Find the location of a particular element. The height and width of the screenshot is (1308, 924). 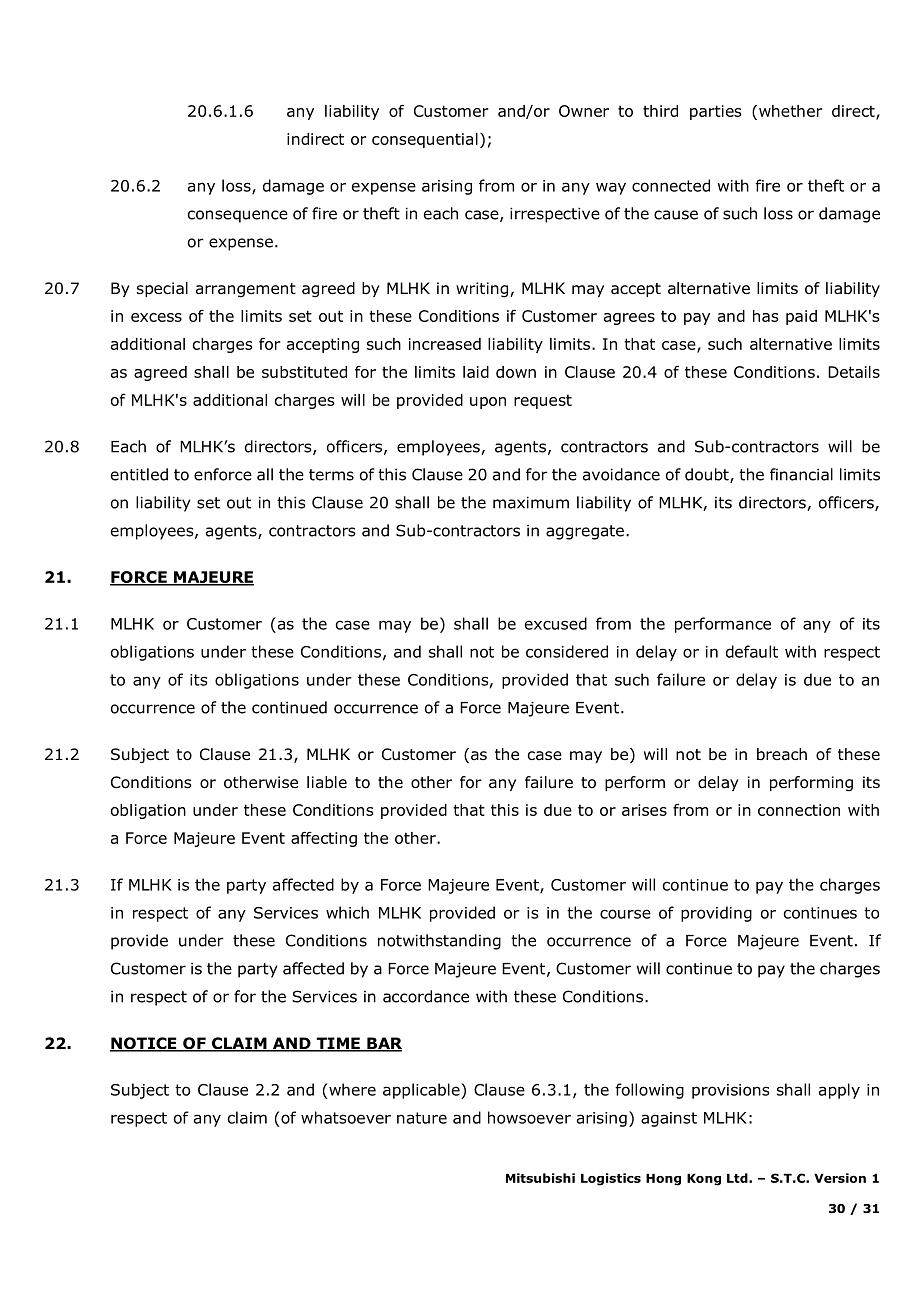

affecting is located at coordinates (324, 839).
